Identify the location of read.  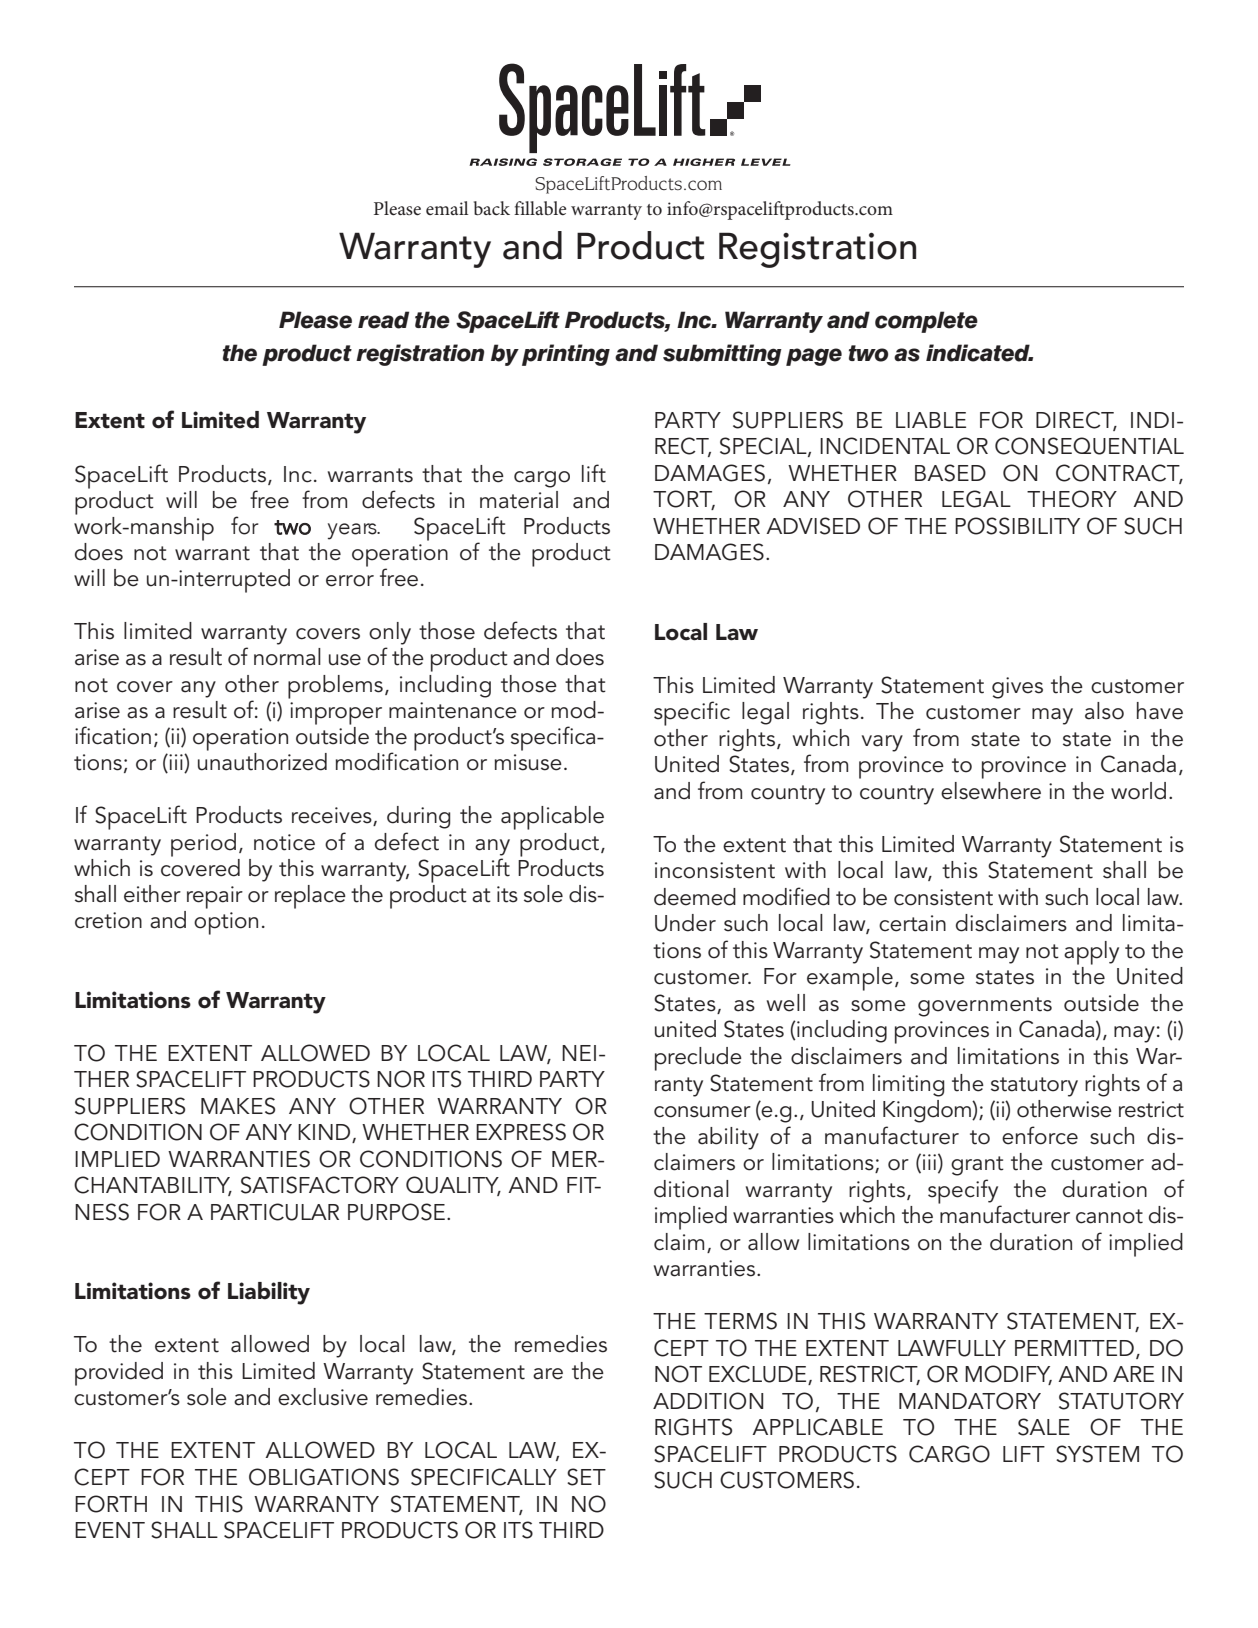
(383, 320).
